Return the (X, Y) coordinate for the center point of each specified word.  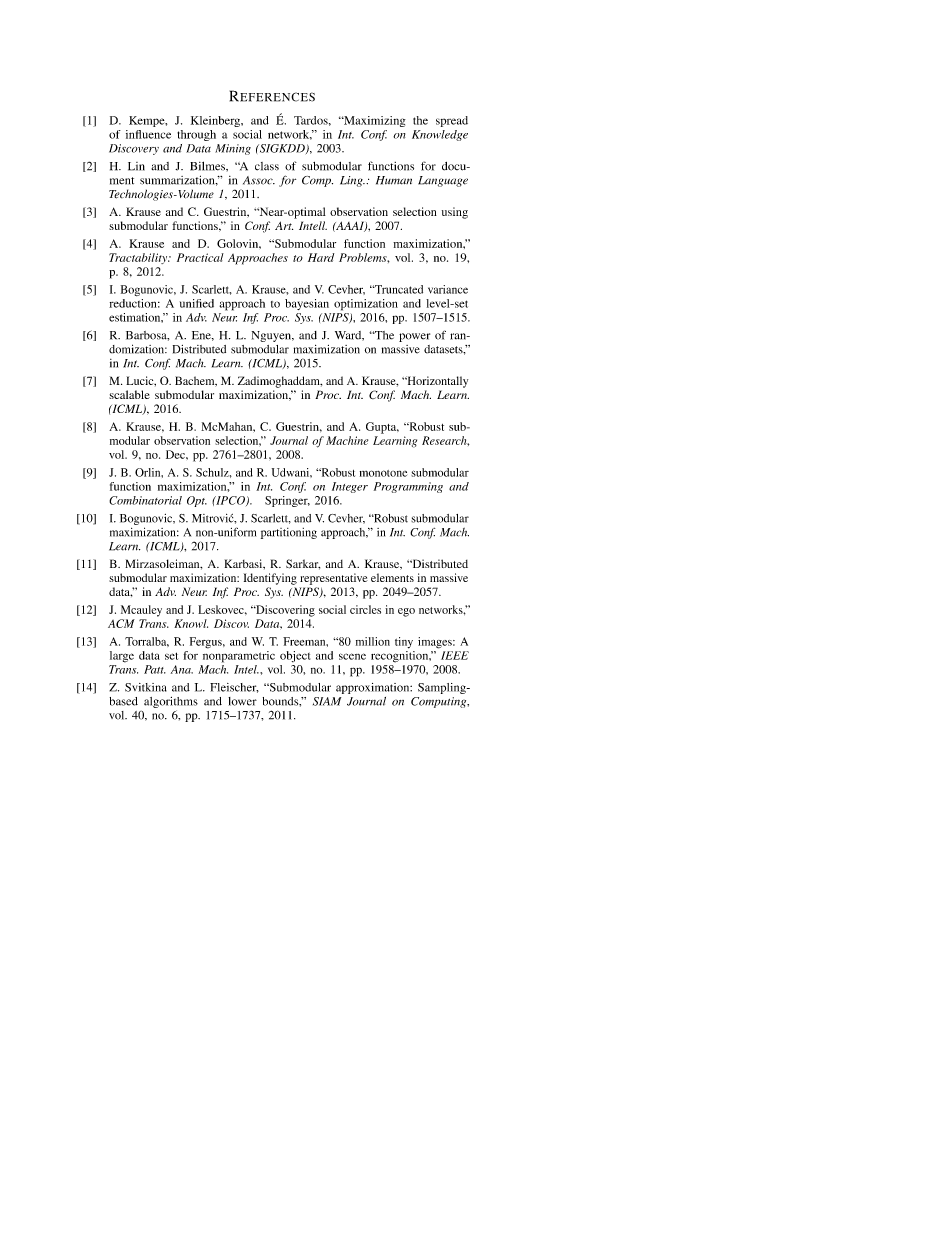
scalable (129, 394)
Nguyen (272, 336)
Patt (155, 669)
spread (452, 121)
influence (148, 134)
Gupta (382, 428)
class (267, 166)
